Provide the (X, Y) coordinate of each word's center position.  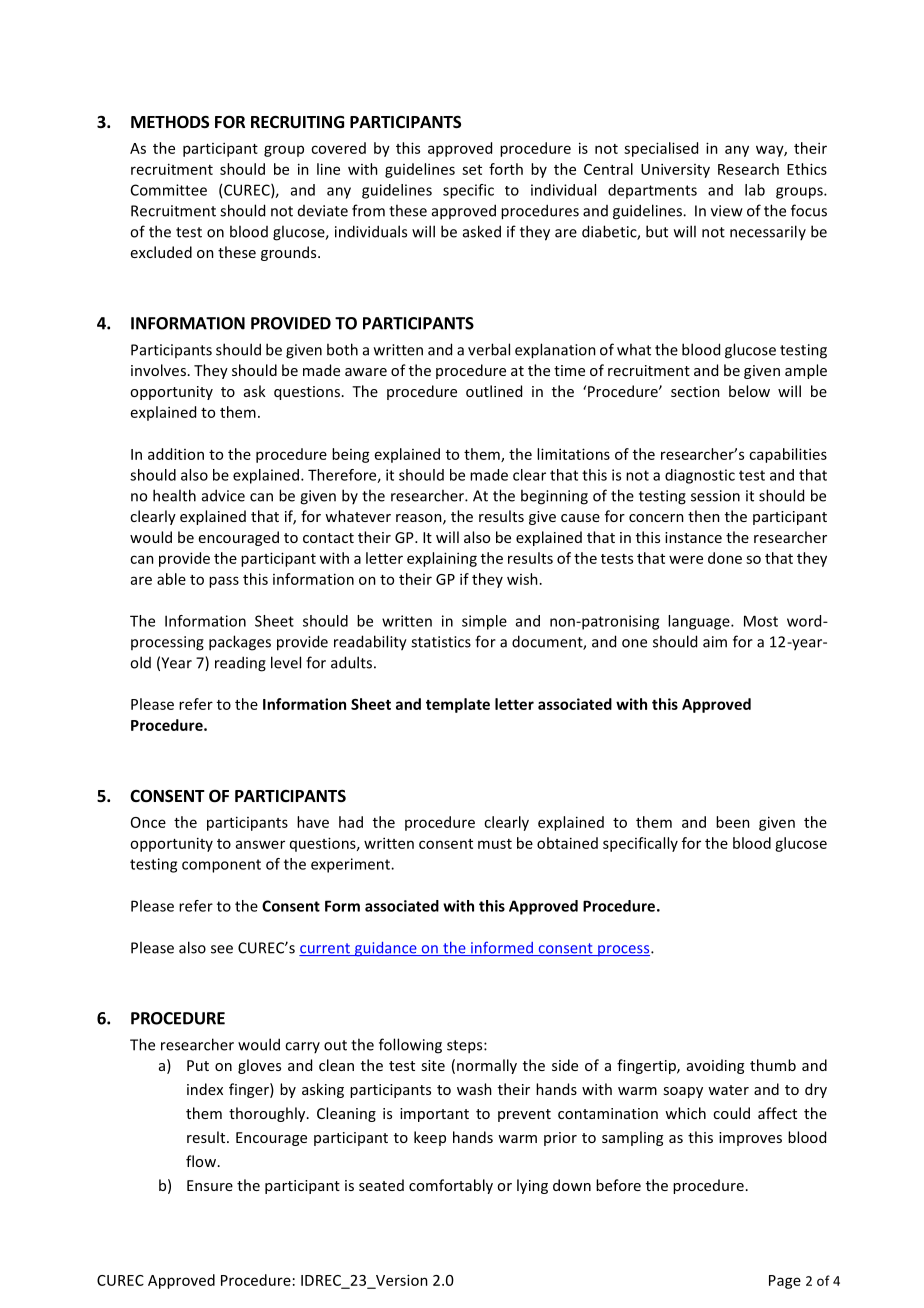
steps (466, 1047)
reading (240, 664)
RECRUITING (297, 122)
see (222, 949)
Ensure (210, 1185)
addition (176, 454)
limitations (573, 454)
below (749, 391)
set (472, 170)
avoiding (715, 1066)
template (458, 705)
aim (715, 642)
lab (755, 190)
